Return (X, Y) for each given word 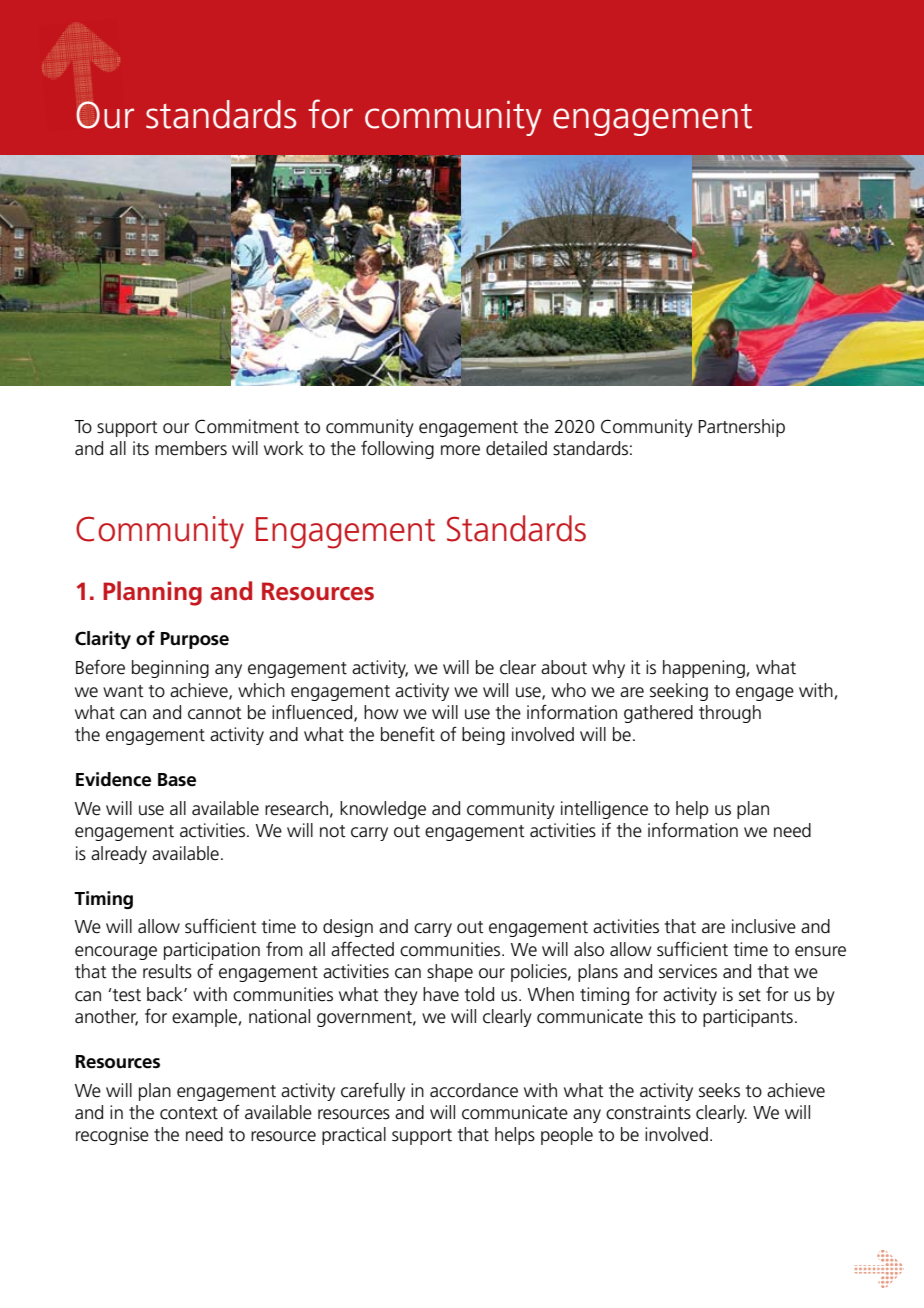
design (348, 928)
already (119, 855)
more (460, 450)
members (191, 448)
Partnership (741, 428)
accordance (474, 1090)
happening (705, 669)
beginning (170, 669)
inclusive (764, 926)
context (189, 1113)
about (564, 667)
